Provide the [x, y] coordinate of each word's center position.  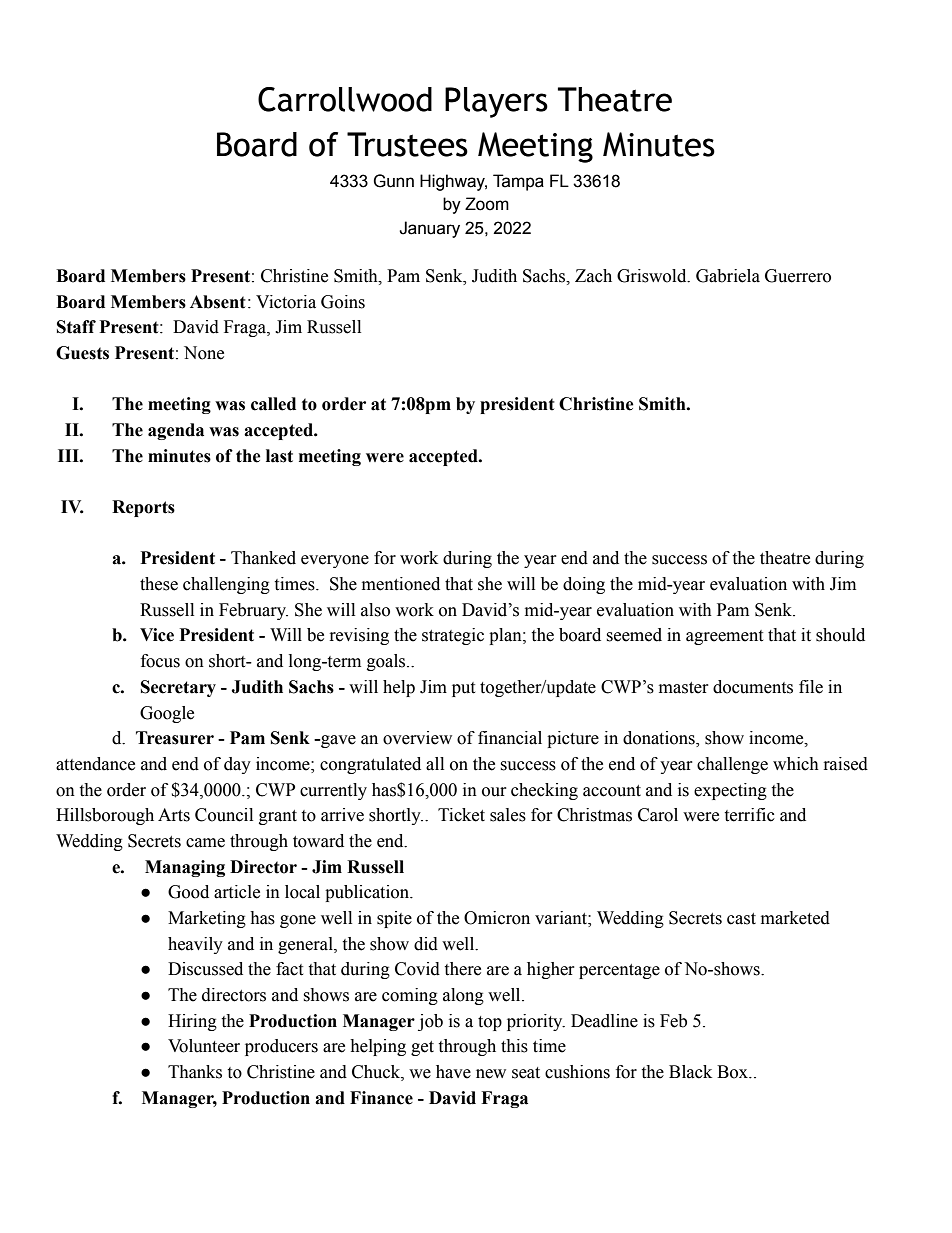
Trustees [407, 144]
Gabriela [728, 276]
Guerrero [798, 276]
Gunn [393, 181]
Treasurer [175, 738]
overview [417, 738]
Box [733, 1072]
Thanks [195, 1072]
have [453, 1072]
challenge [732, 765]
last [279, 456]
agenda [176, 431]
